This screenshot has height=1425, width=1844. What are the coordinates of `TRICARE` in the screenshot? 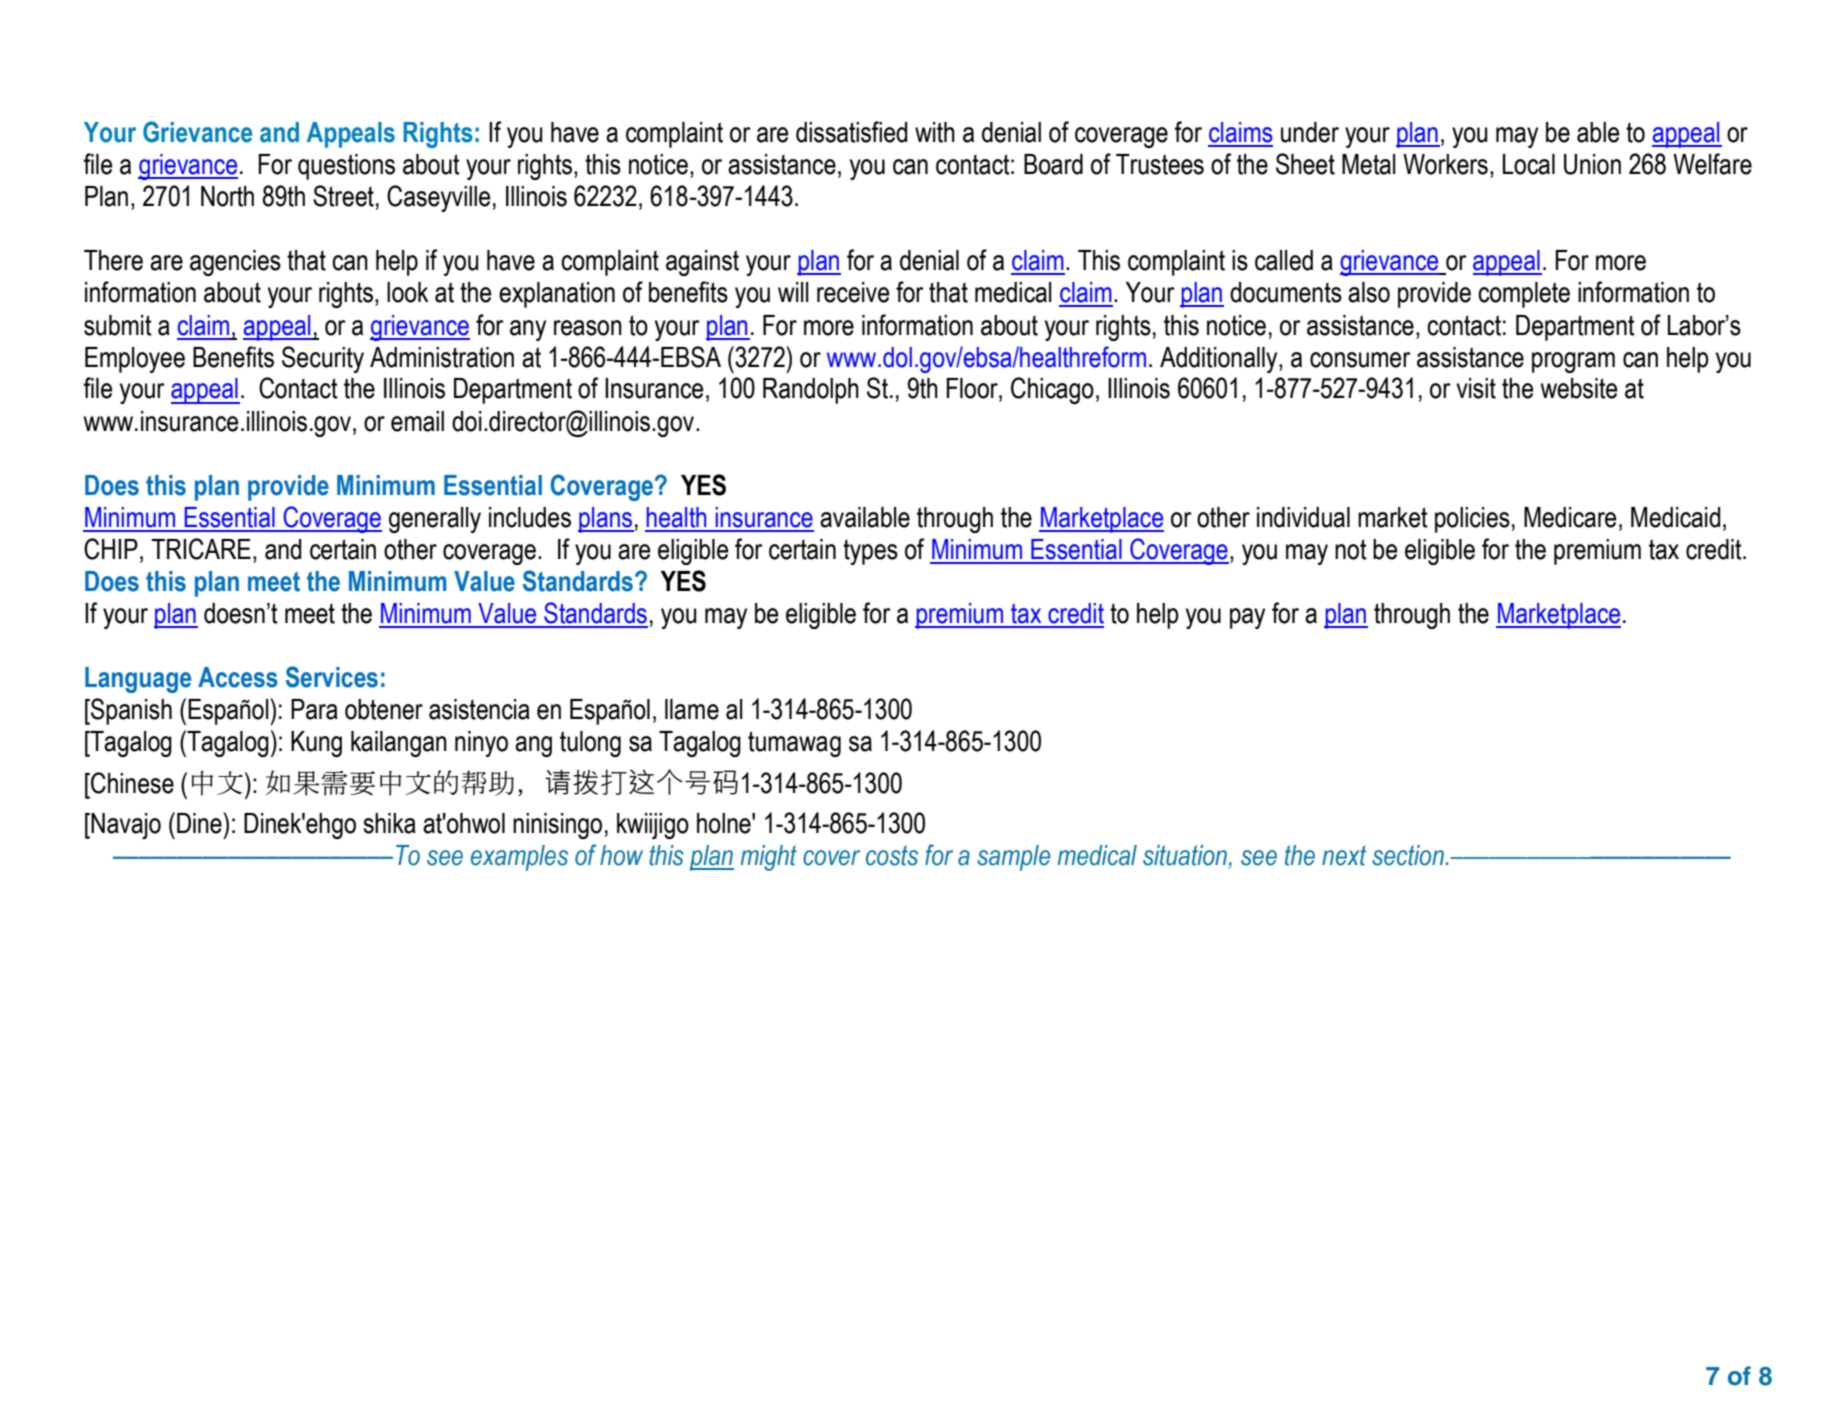 It's located at (201, 549).
